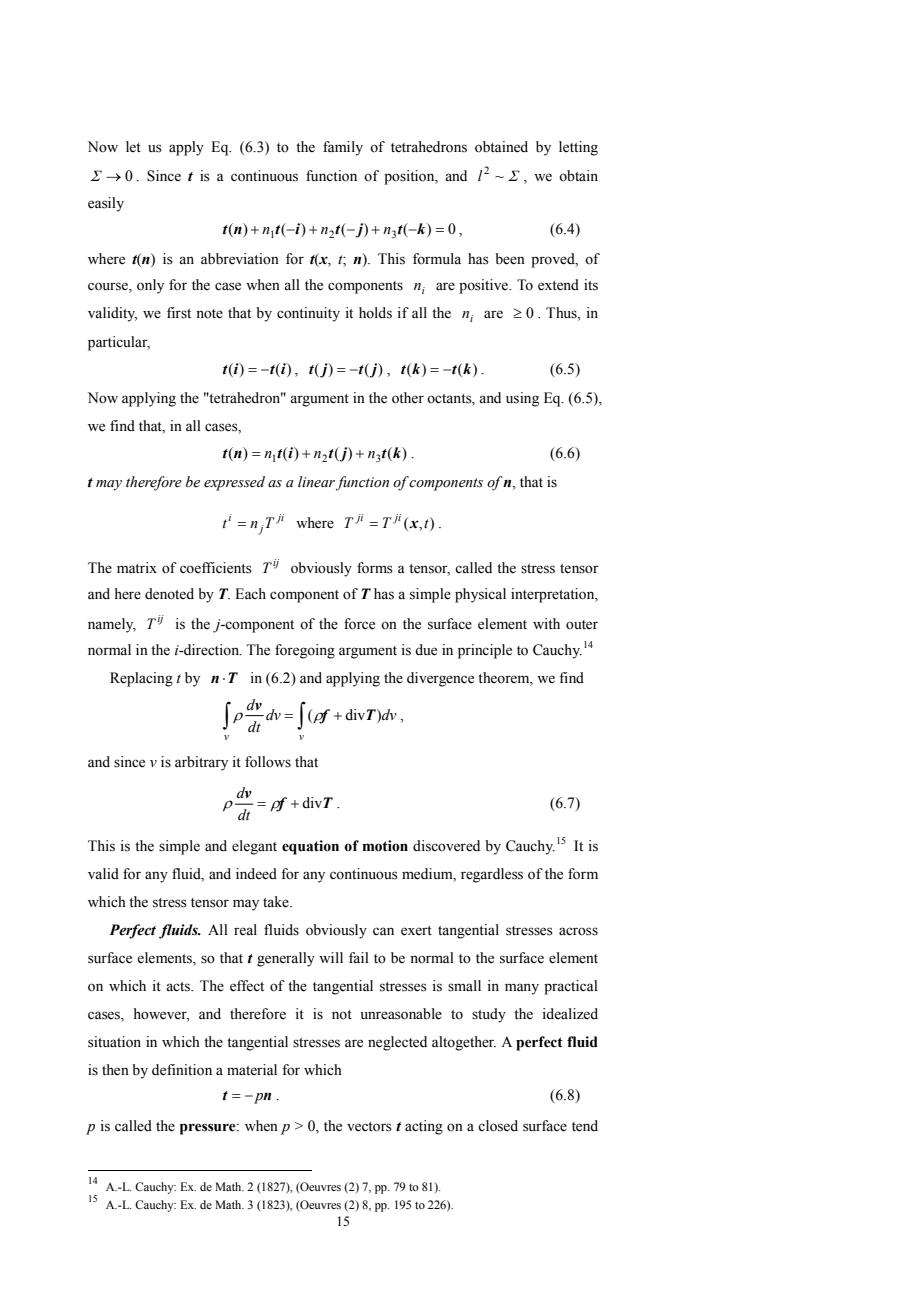 This image has width=924, height=1308. Describe the element at coordinates (182, 1070) in the image. I see `definition` at that location.
